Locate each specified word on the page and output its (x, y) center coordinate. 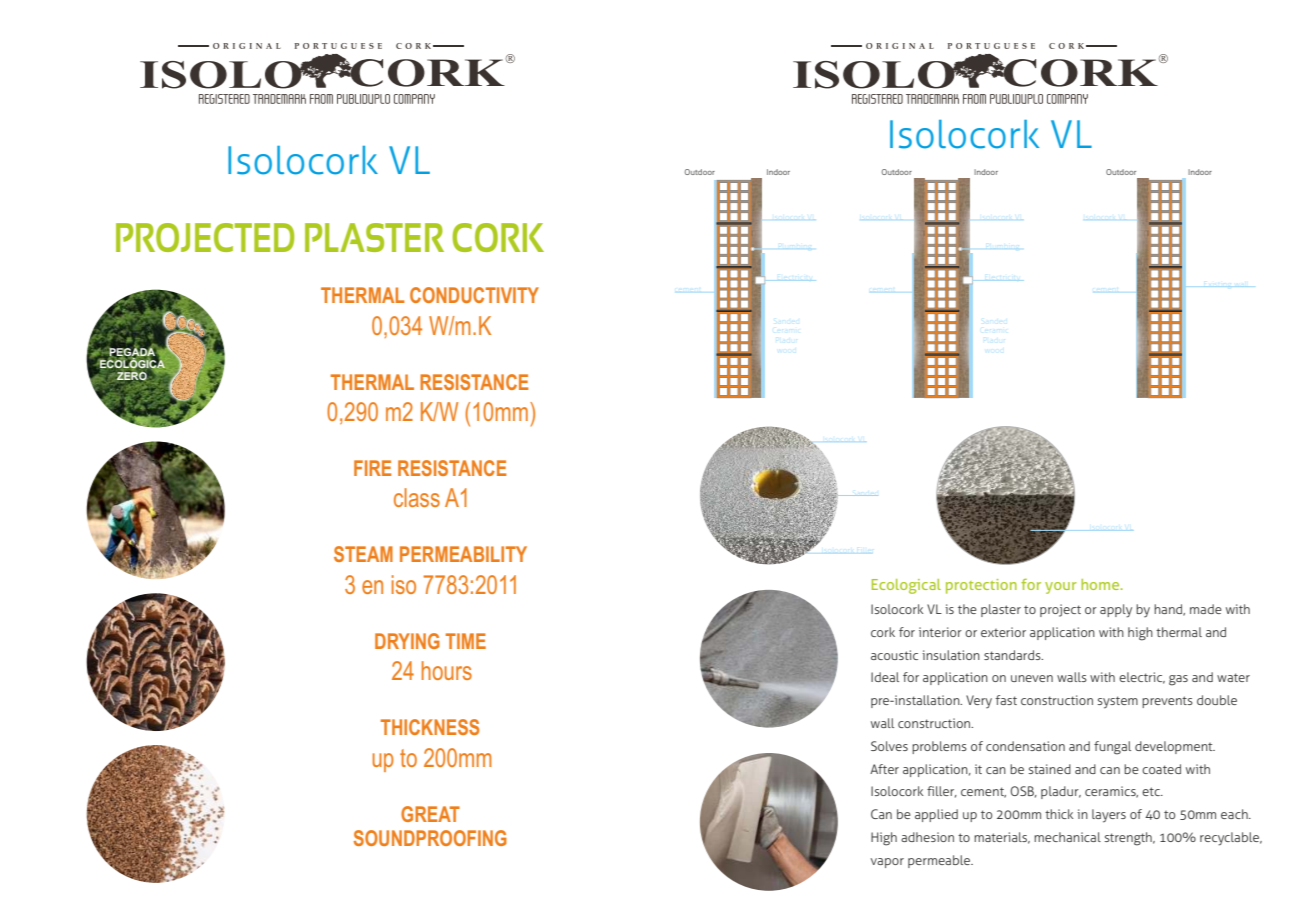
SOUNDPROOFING (430, 838)
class (417, 497)
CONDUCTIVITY (474, 295)
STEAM (363, 554)
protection (981, 586)
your (1061, 588)
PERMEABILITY (463, 554)
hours (447, 670)
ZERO (132, 376)
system (1118, 702)
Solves (889, 746)
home (1101, 584)
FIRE (372, 468)
